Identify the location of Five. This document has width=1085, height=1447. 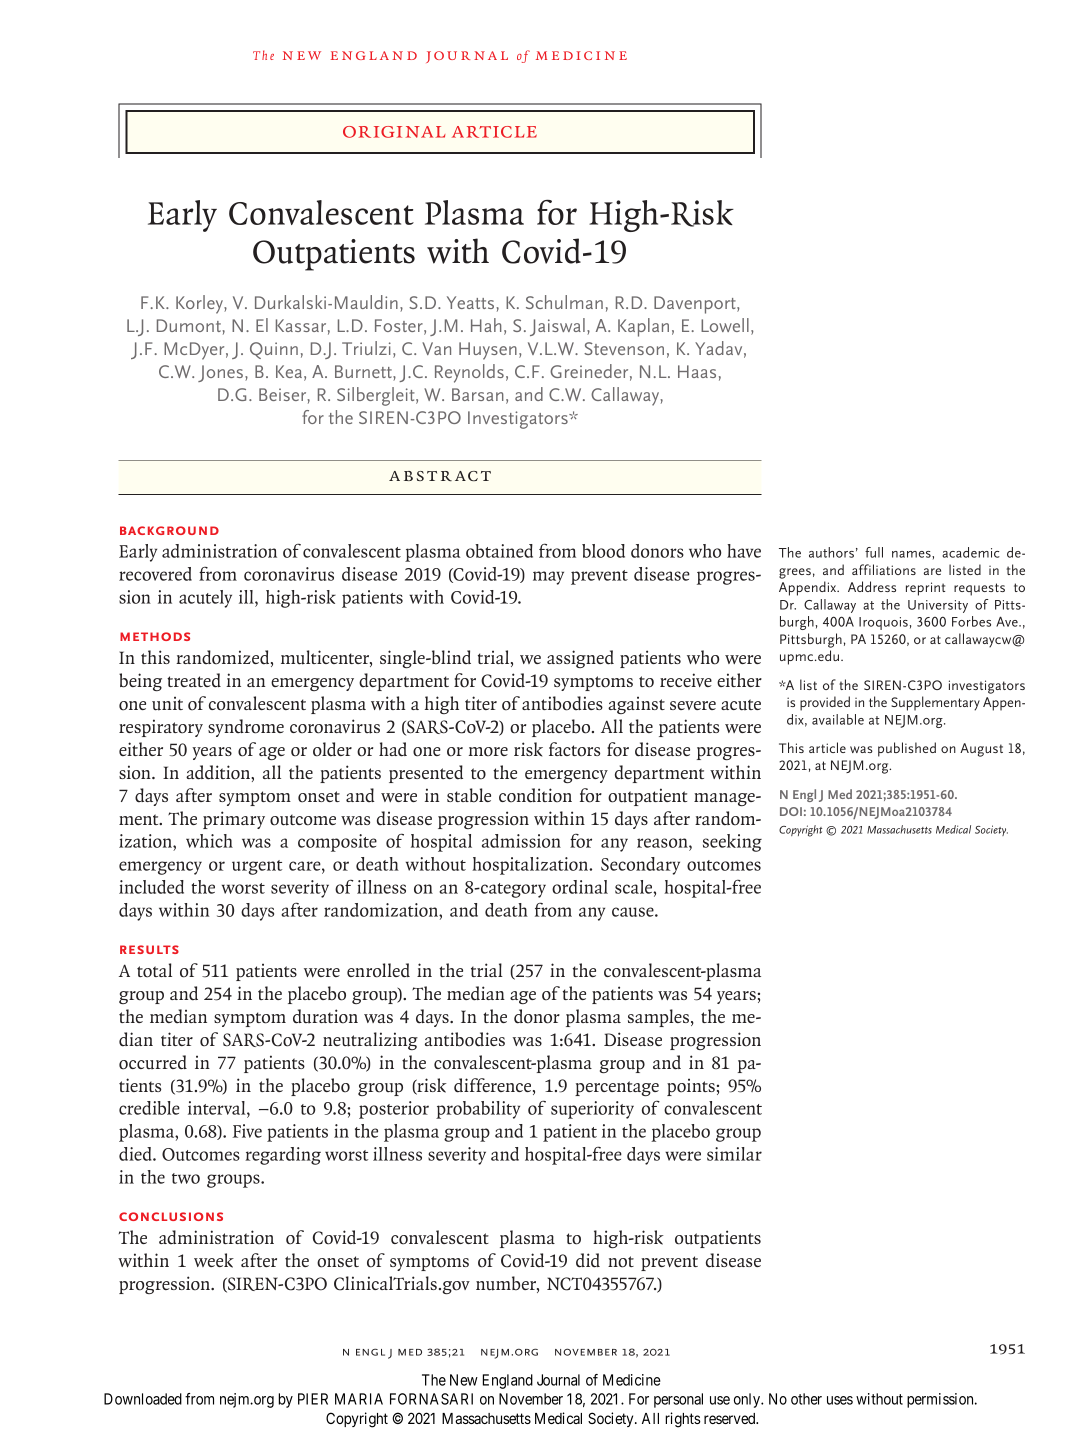
(247, 1131).
